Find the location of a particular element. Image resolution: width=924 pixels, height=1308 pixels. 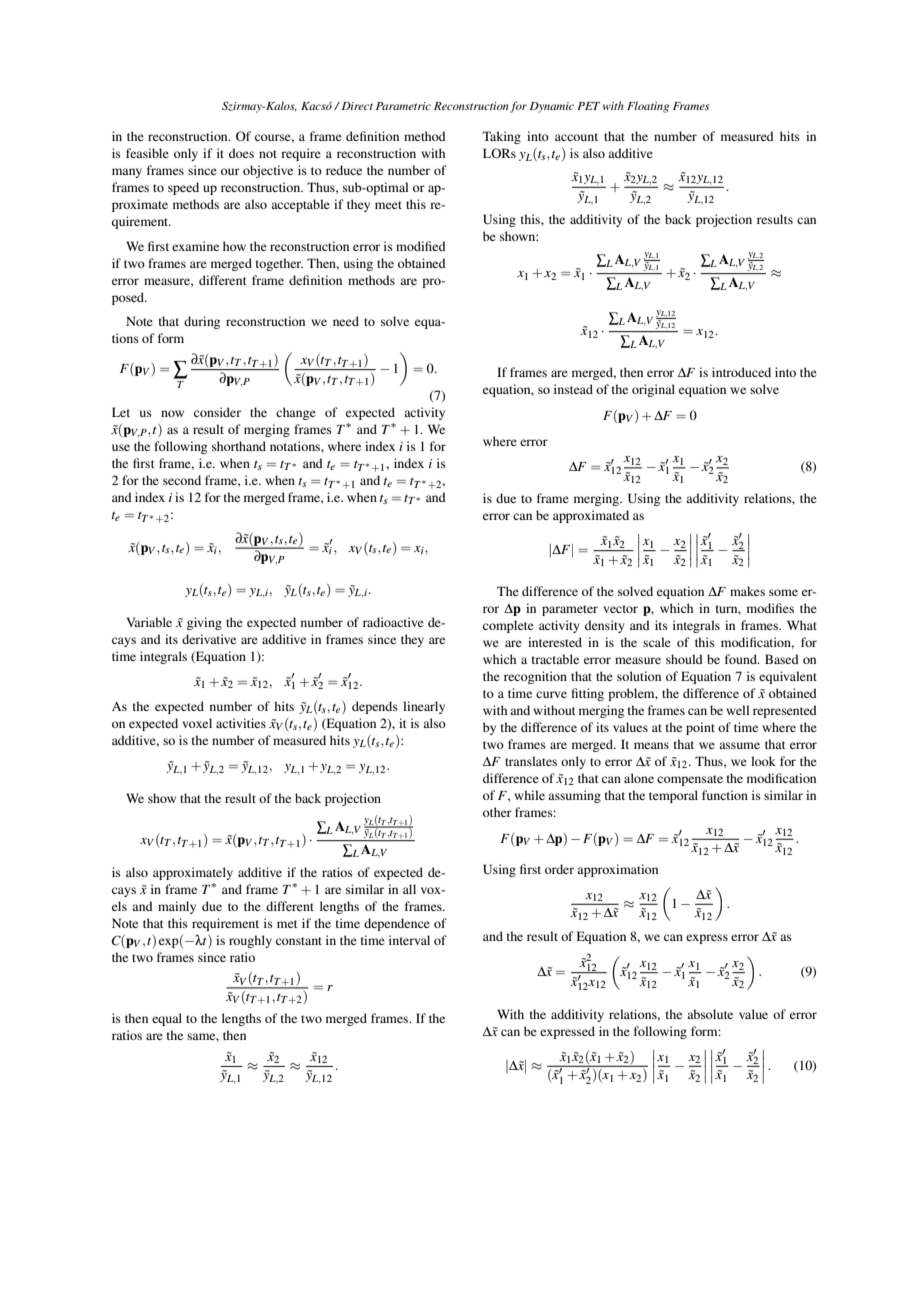

roughly is located at coordinates (250, 941).
